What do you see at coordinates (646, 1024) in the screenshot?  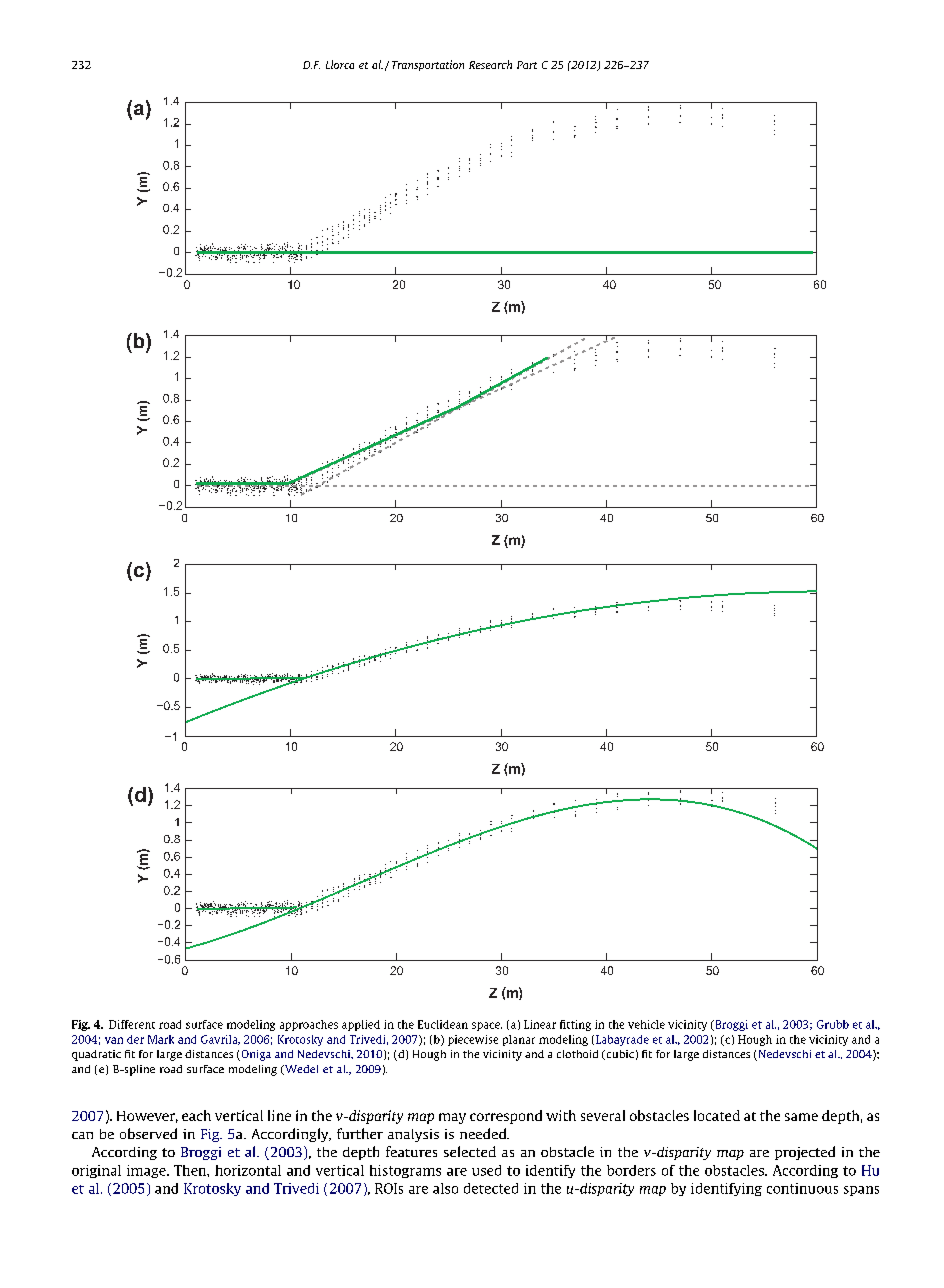 I see `vehicle` at bounding box center [646, 1024].
